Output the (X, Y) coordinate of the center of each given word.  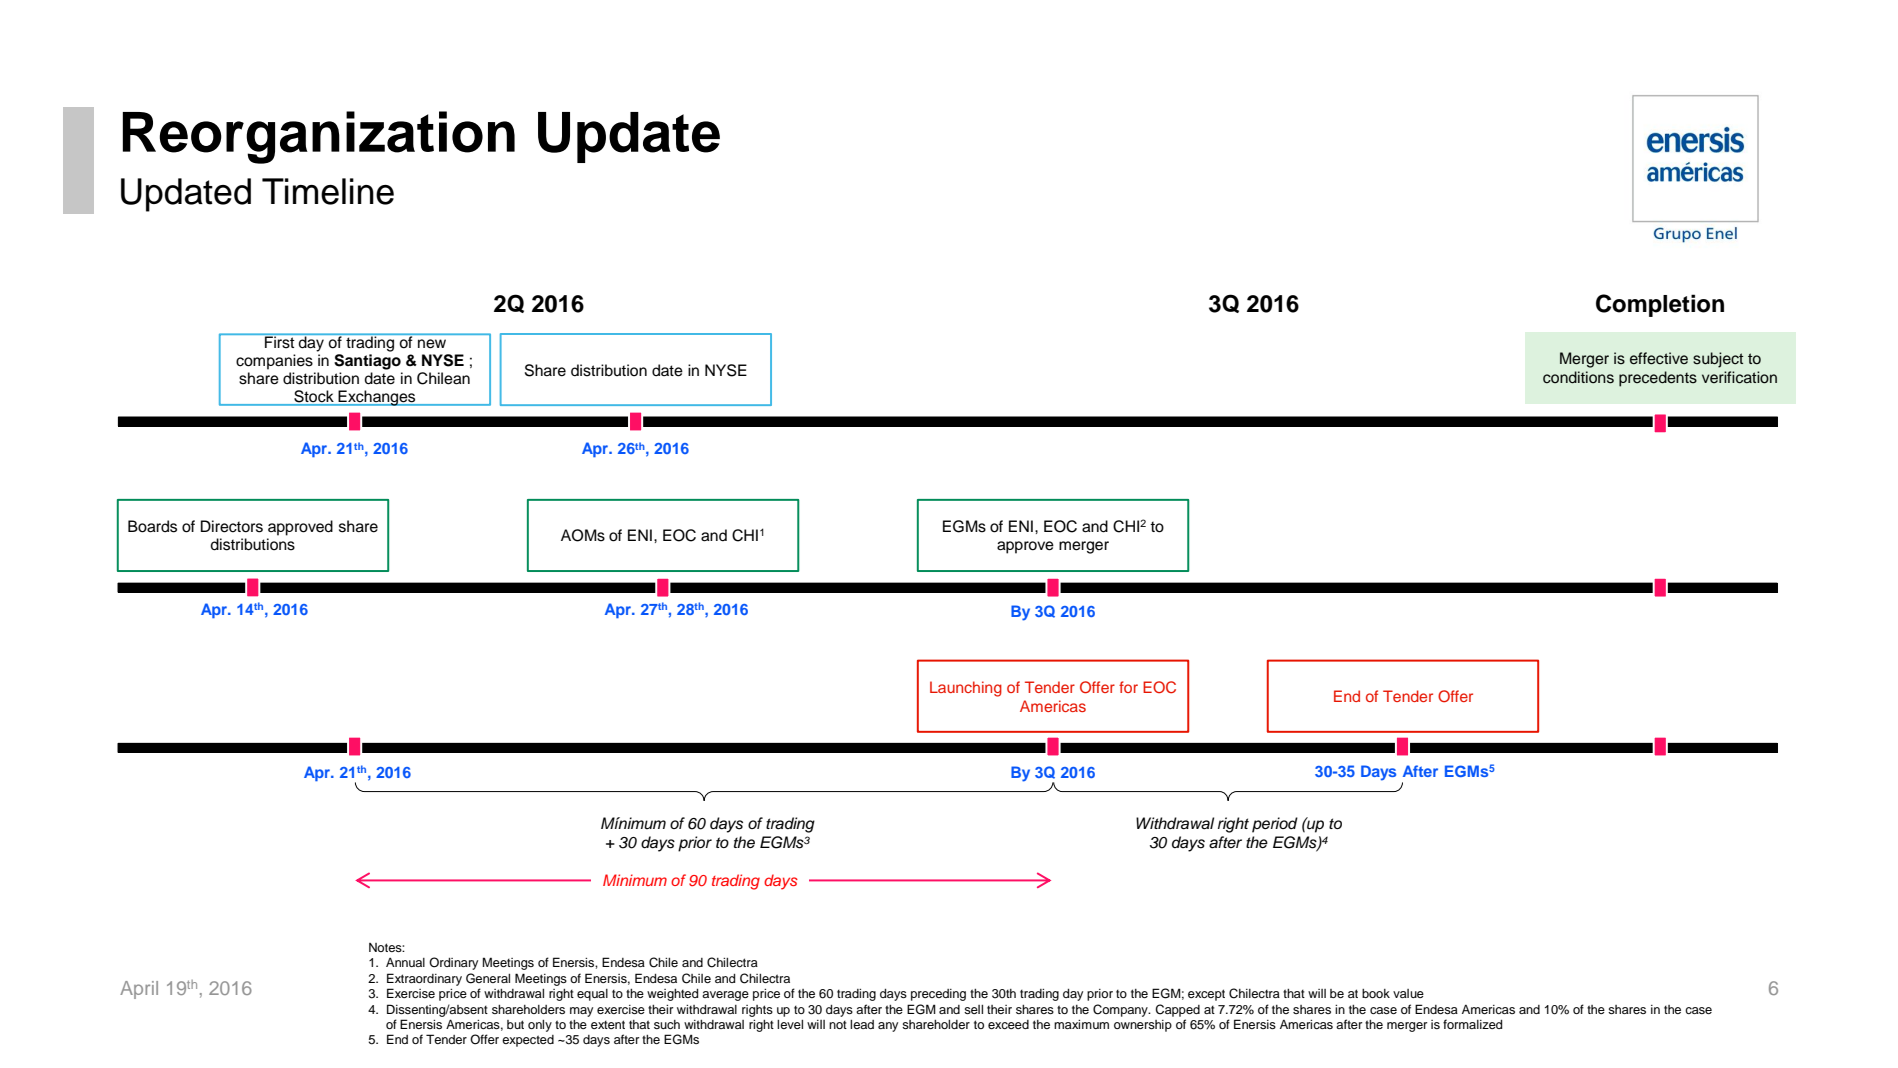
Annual (405, 962)
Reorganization (319, 137)
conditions (1578, 377)
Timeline (328, 191)
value (1408, 993)
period (1275, 825)
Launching (966, 689)
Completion (1660, 305)
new (432, 344)
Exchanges (377, 398)
